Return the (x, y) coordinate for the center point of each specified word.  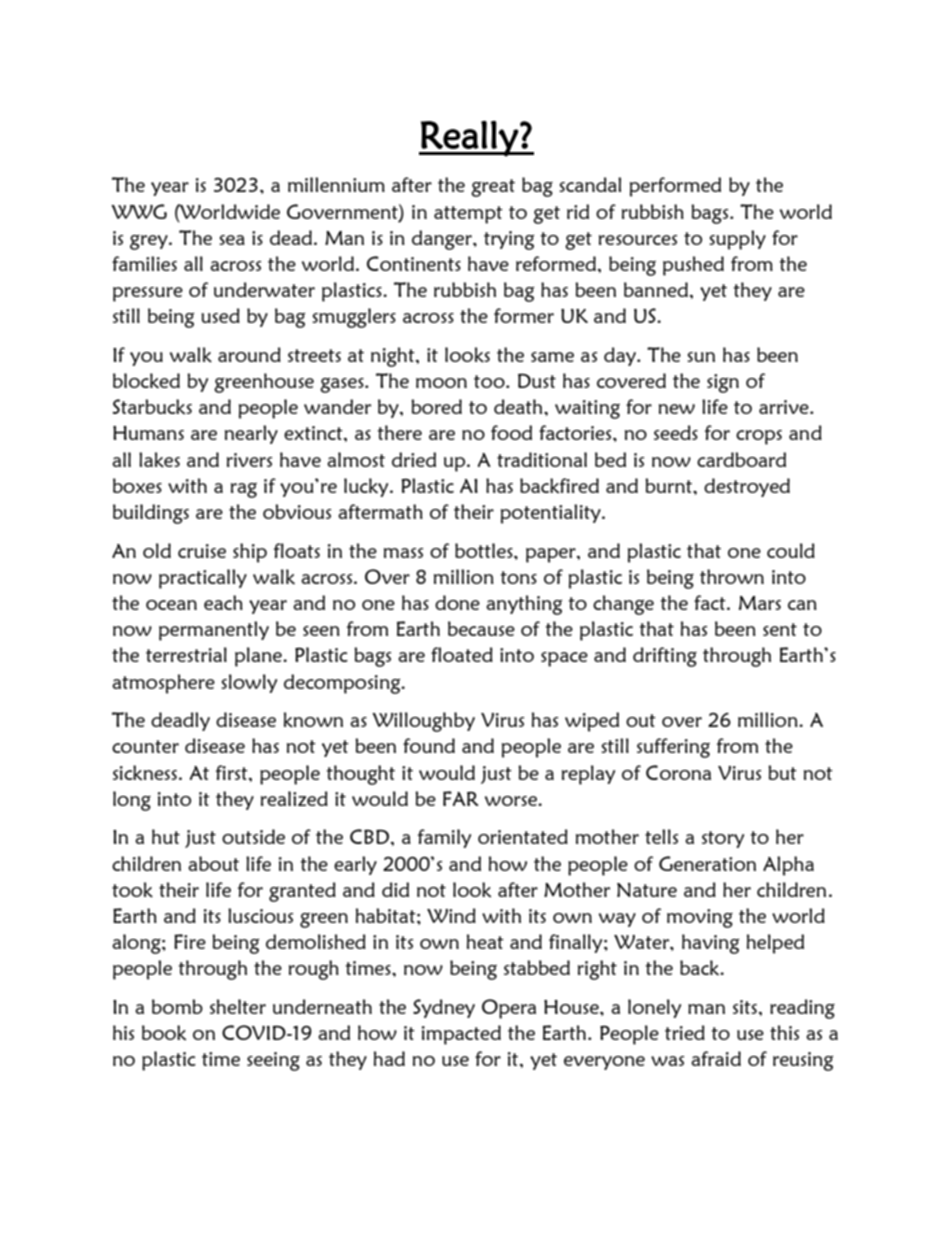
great (493, 188)
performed (675, 187)
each (223, 602)
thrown (732, 576)
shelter (238, 1006)
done (457, 602)
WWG (139, 211)
